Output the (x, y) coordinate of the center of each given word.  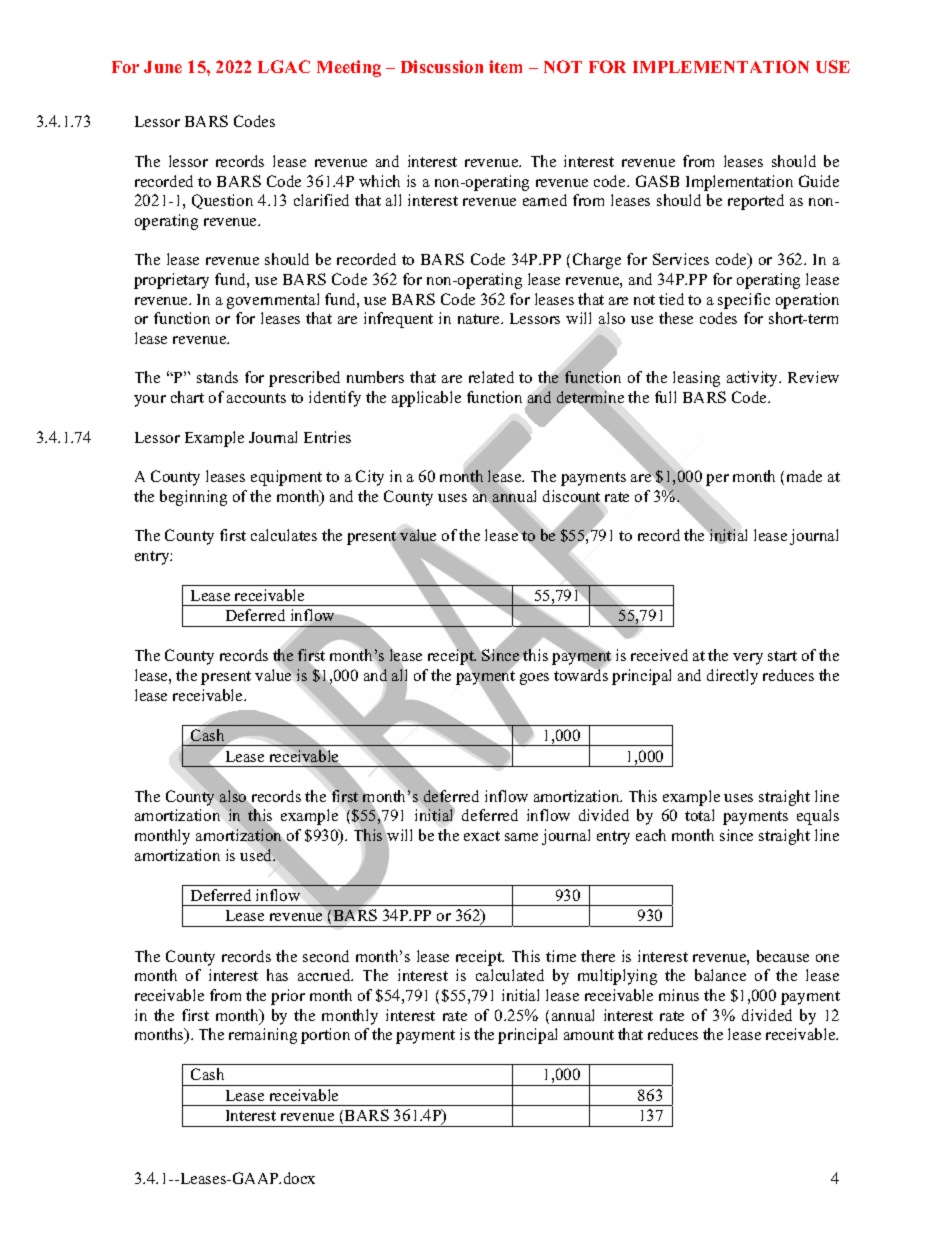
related (491, 377)
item (505, 66)
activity (753, 379)
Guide (819, 181)
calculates (284, 535)
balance (720, 975)
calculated (510, 975)
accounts (256, 398)
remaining (263, 1036)
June (163, 67)
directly (732, 677)
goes (534, 679)
